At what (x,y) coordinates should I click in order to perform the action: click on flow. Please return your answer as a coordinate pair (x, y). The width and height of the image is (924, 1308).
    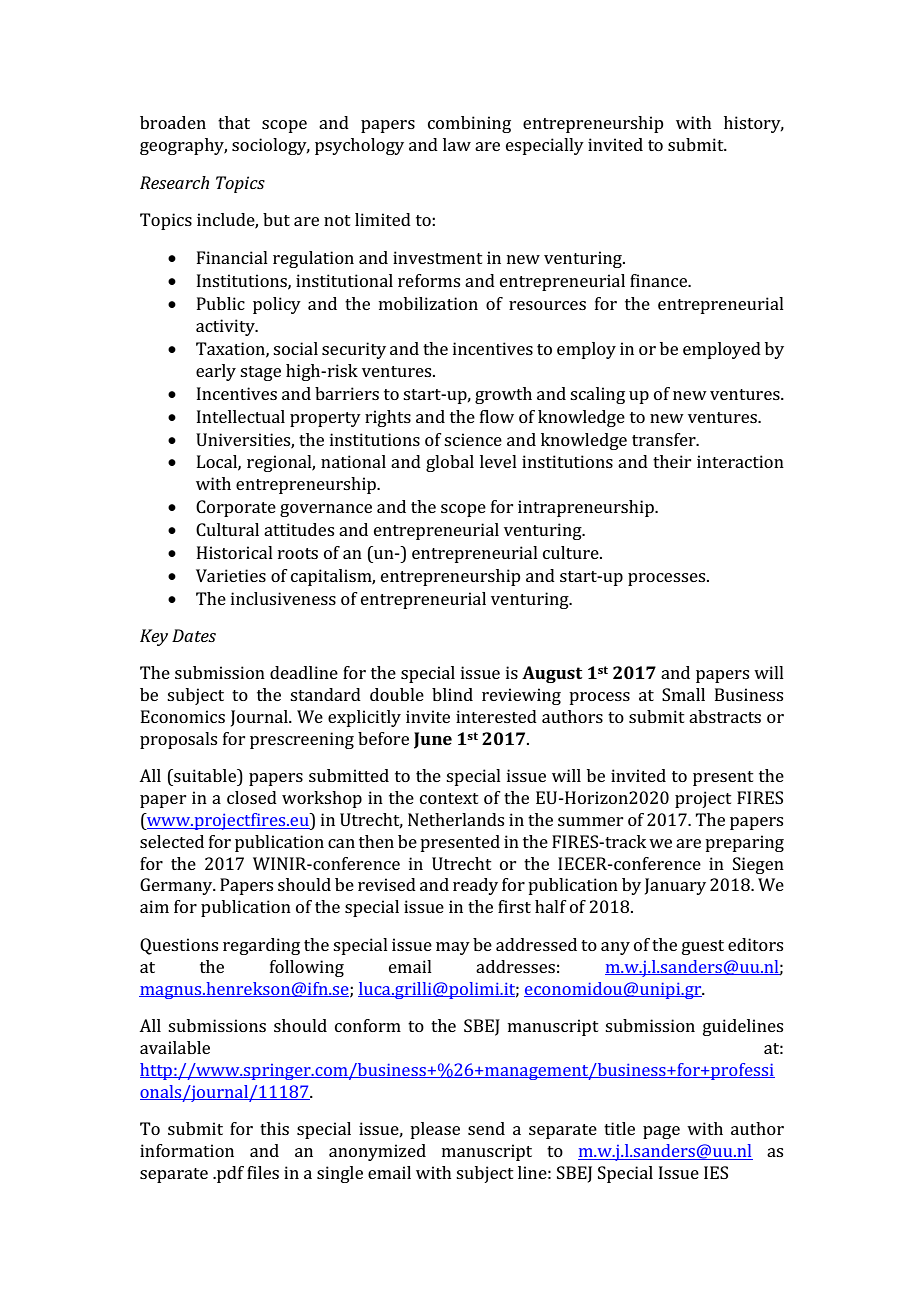
    Looking at the image, I should click on (497, 416).
